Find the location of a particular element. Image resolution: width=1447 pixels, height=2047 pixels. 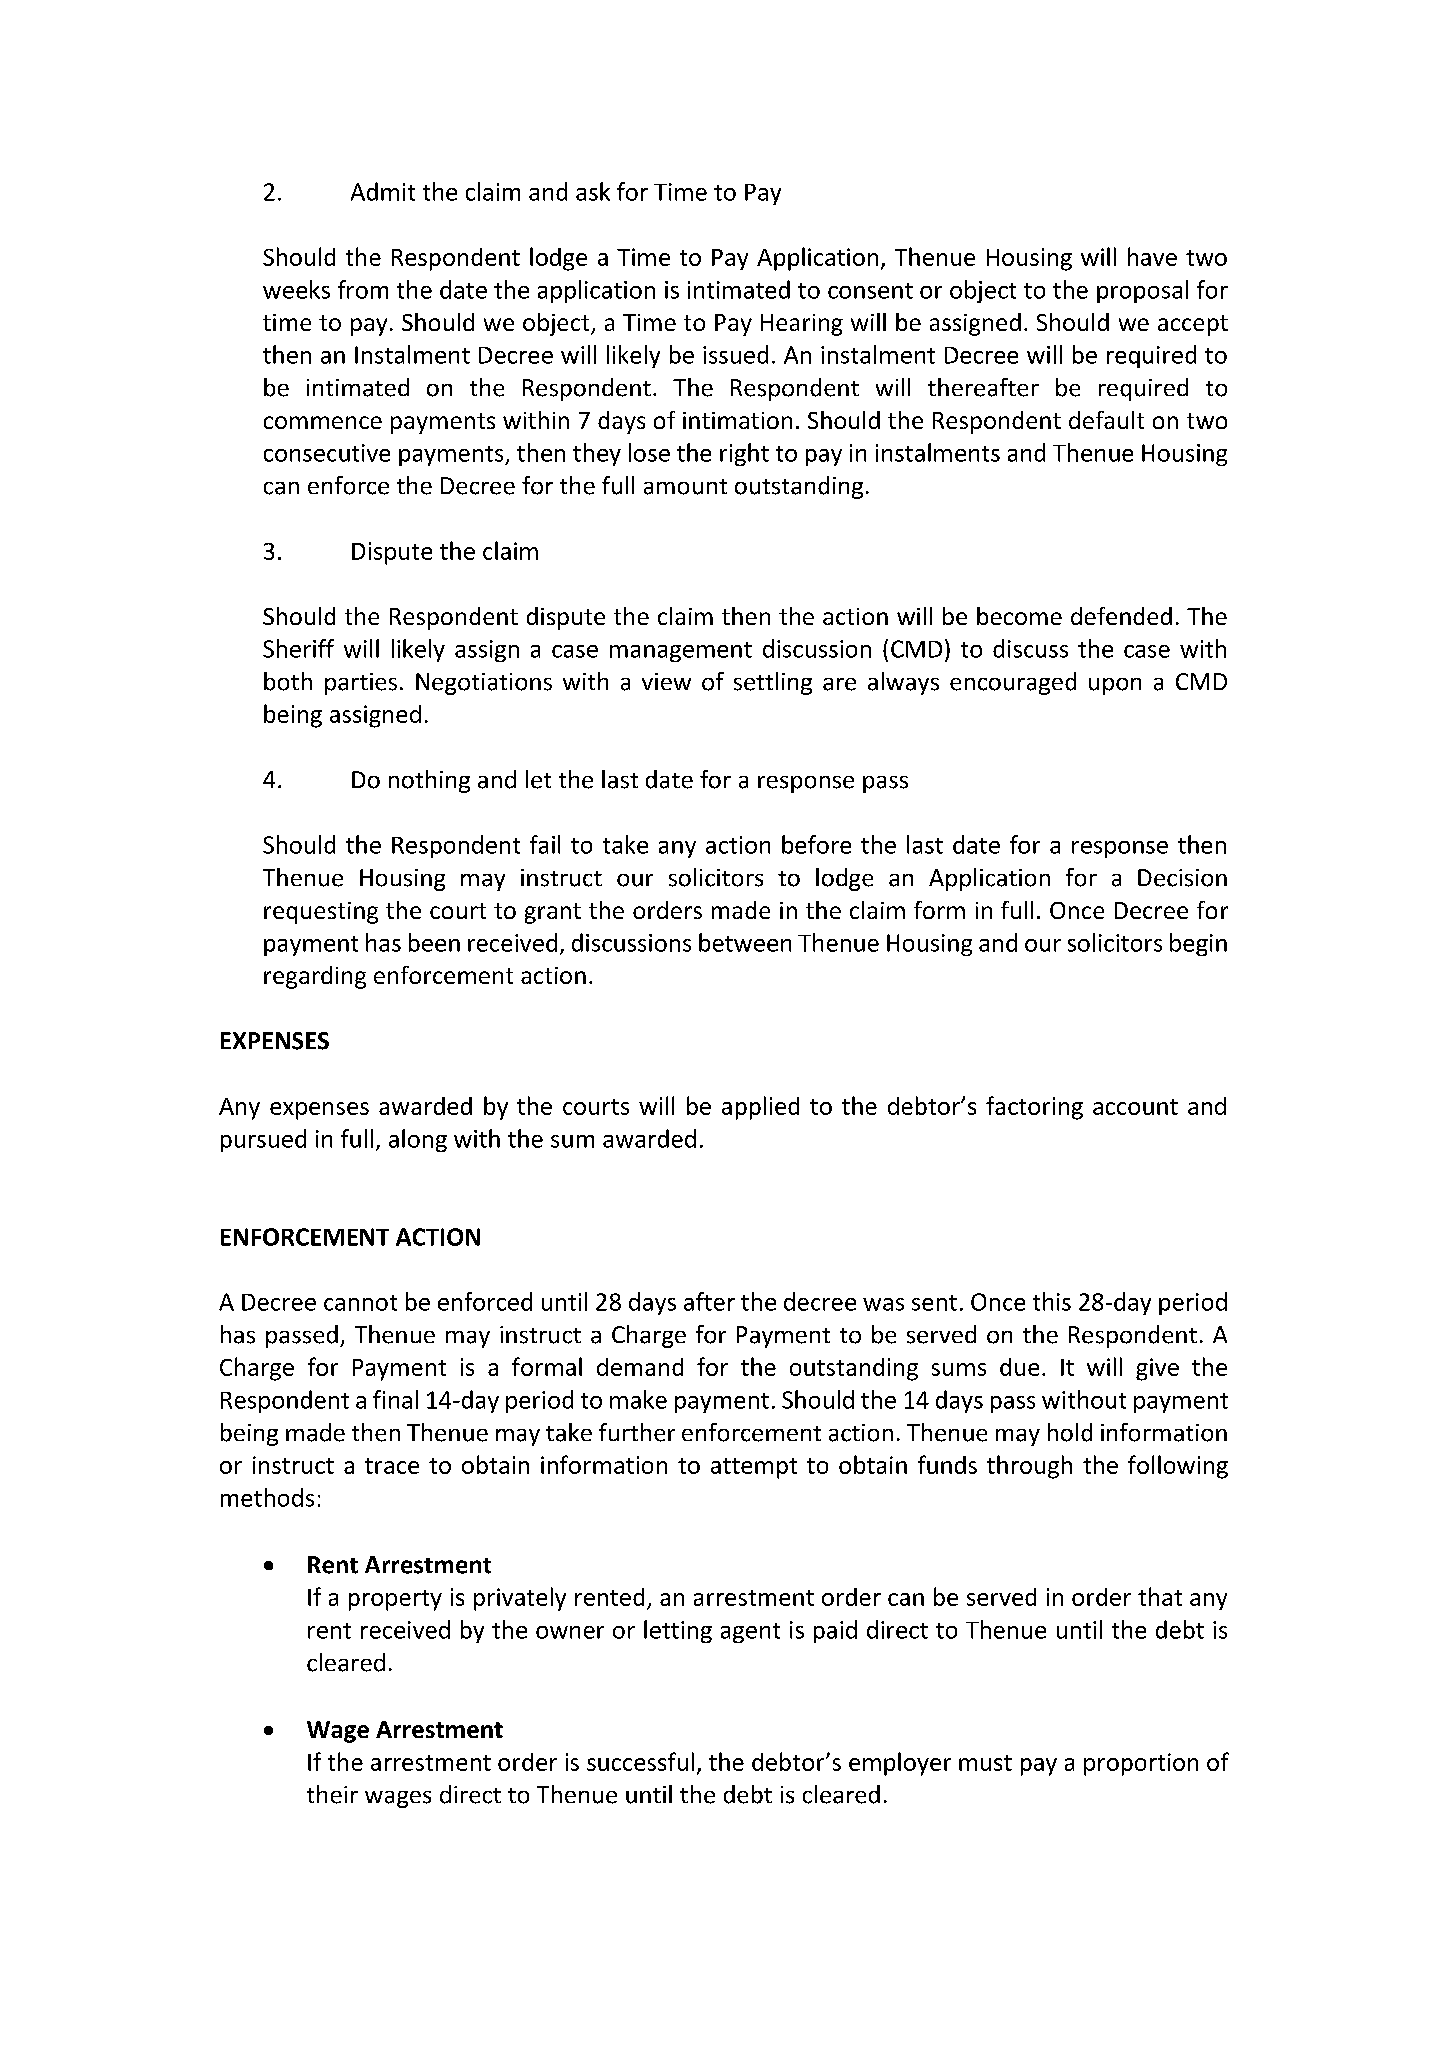

have is located at coordinates (1152, 256).
